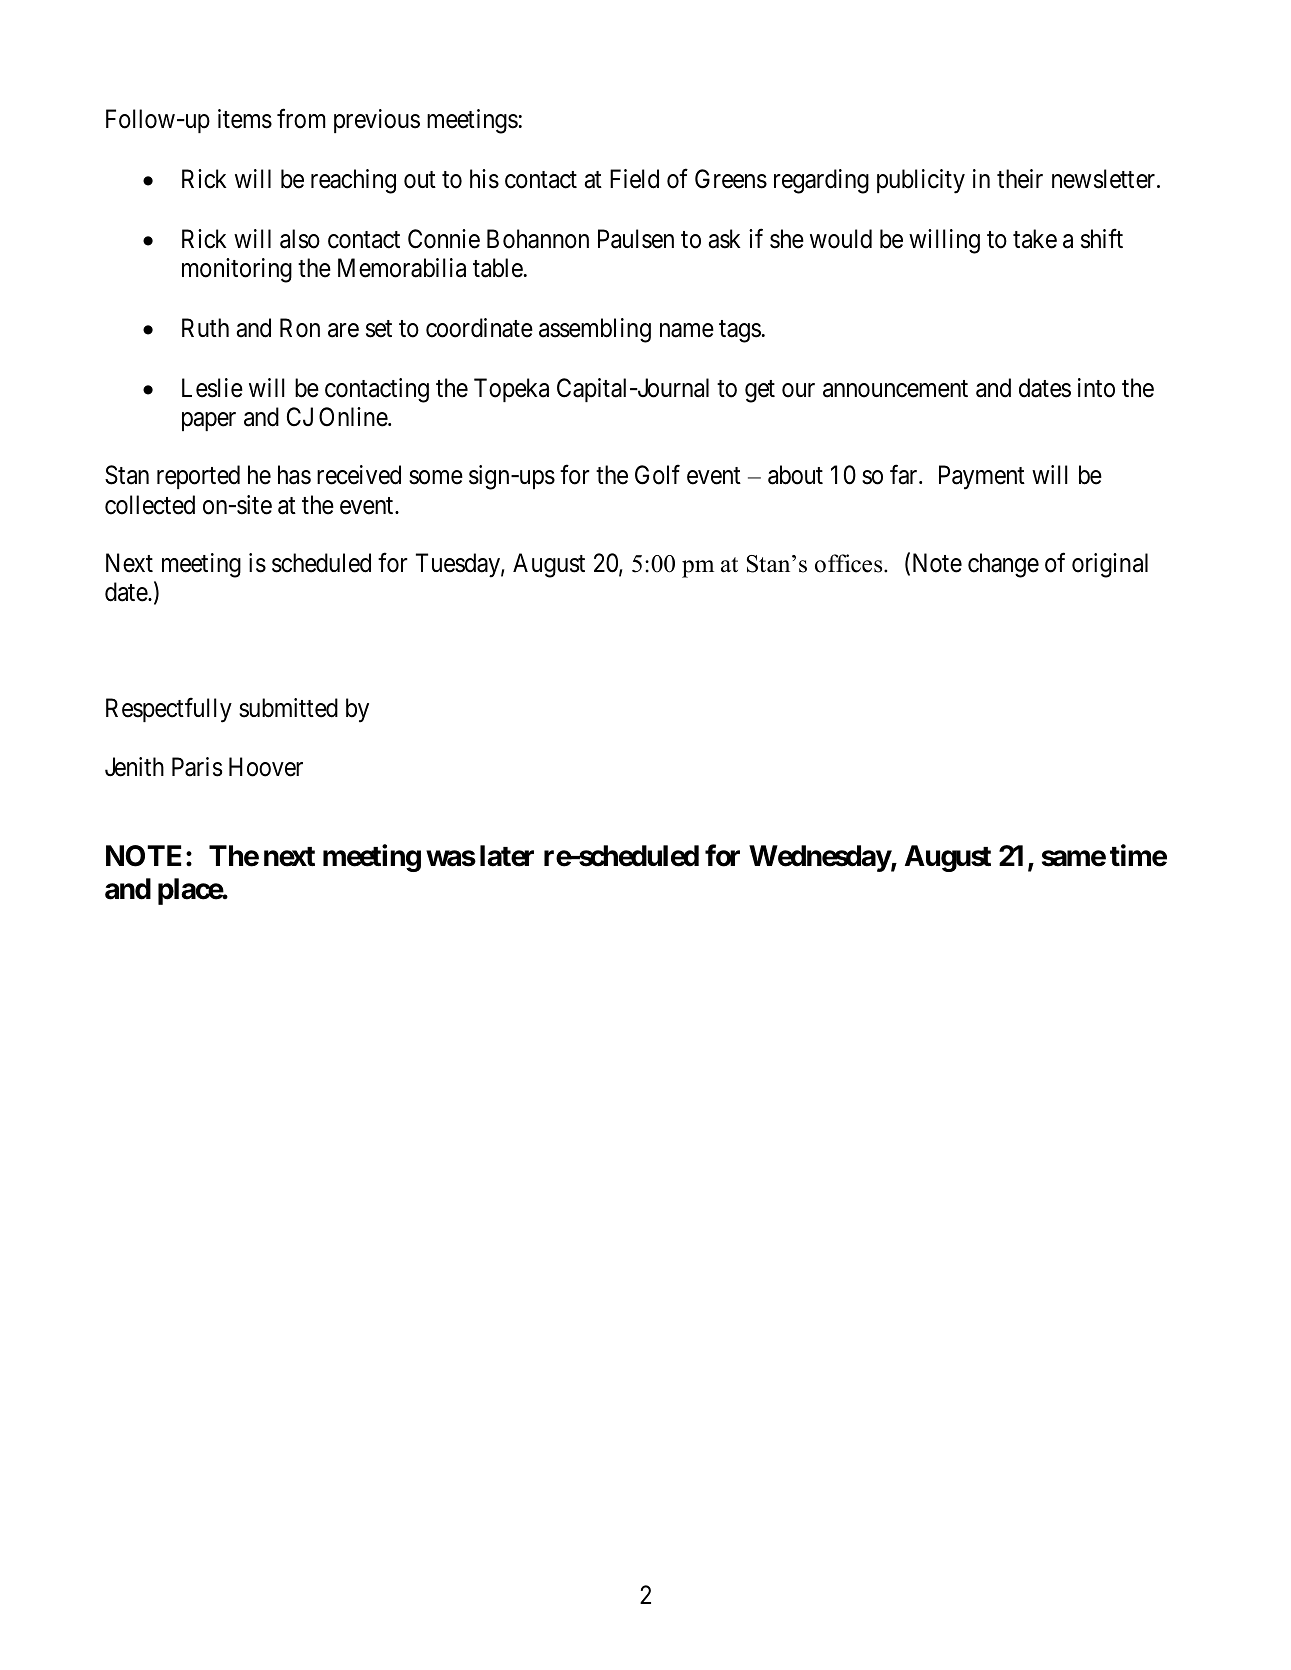  I want to click on take, so click(1035, 239).
